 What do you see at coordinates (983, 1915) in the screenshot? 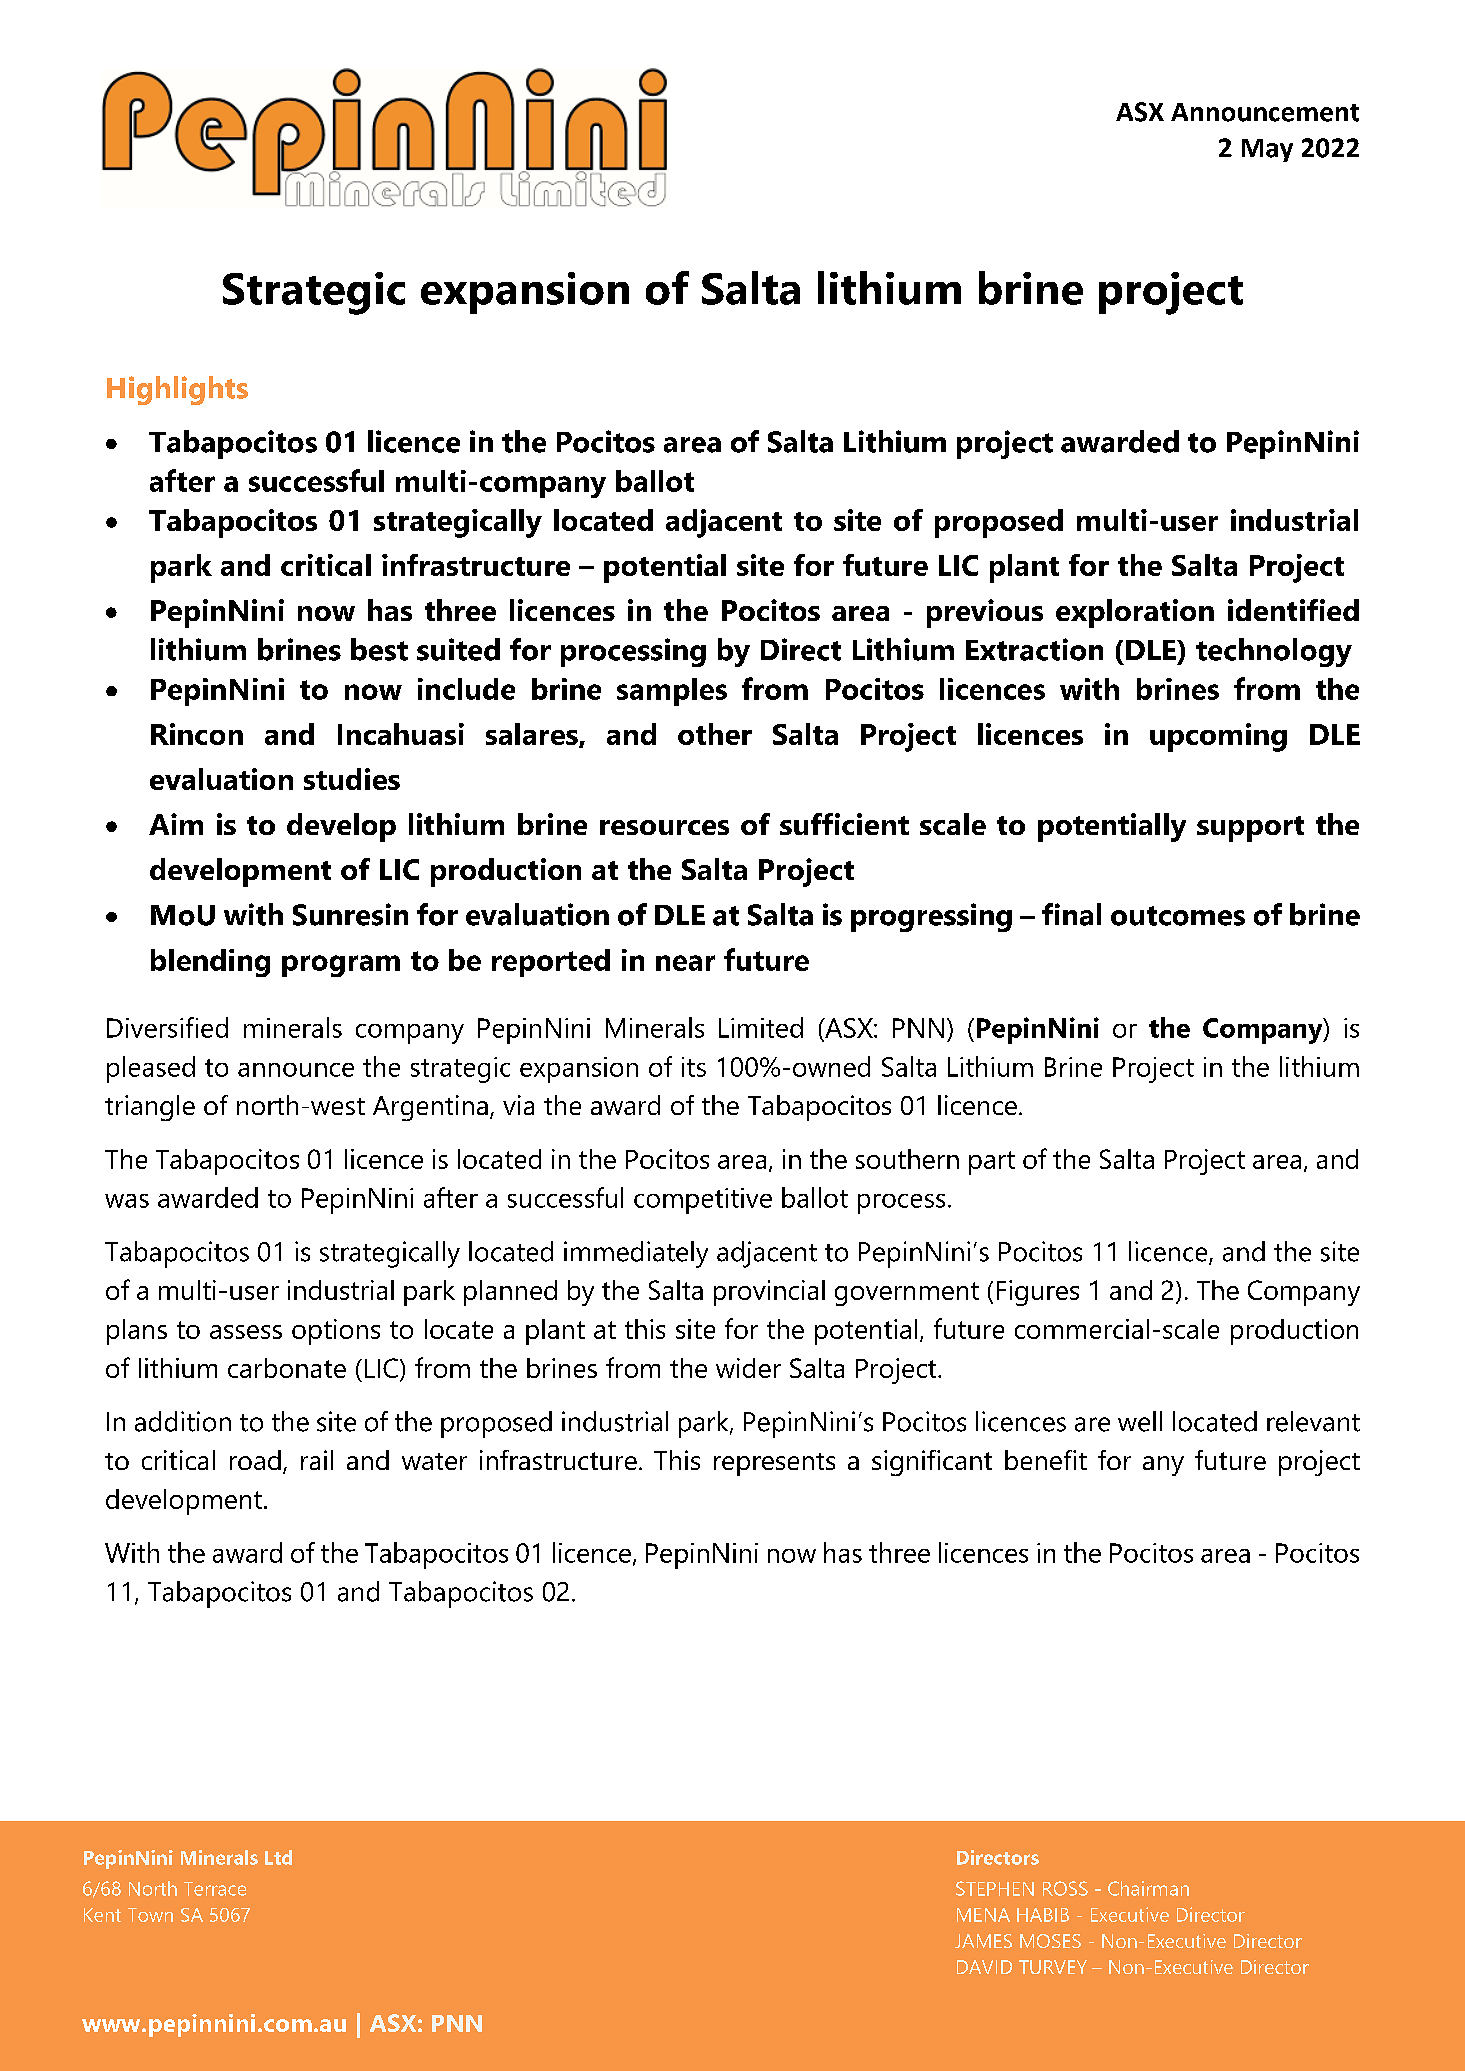
I see `MENA` at bounding box center [983, 1915].
